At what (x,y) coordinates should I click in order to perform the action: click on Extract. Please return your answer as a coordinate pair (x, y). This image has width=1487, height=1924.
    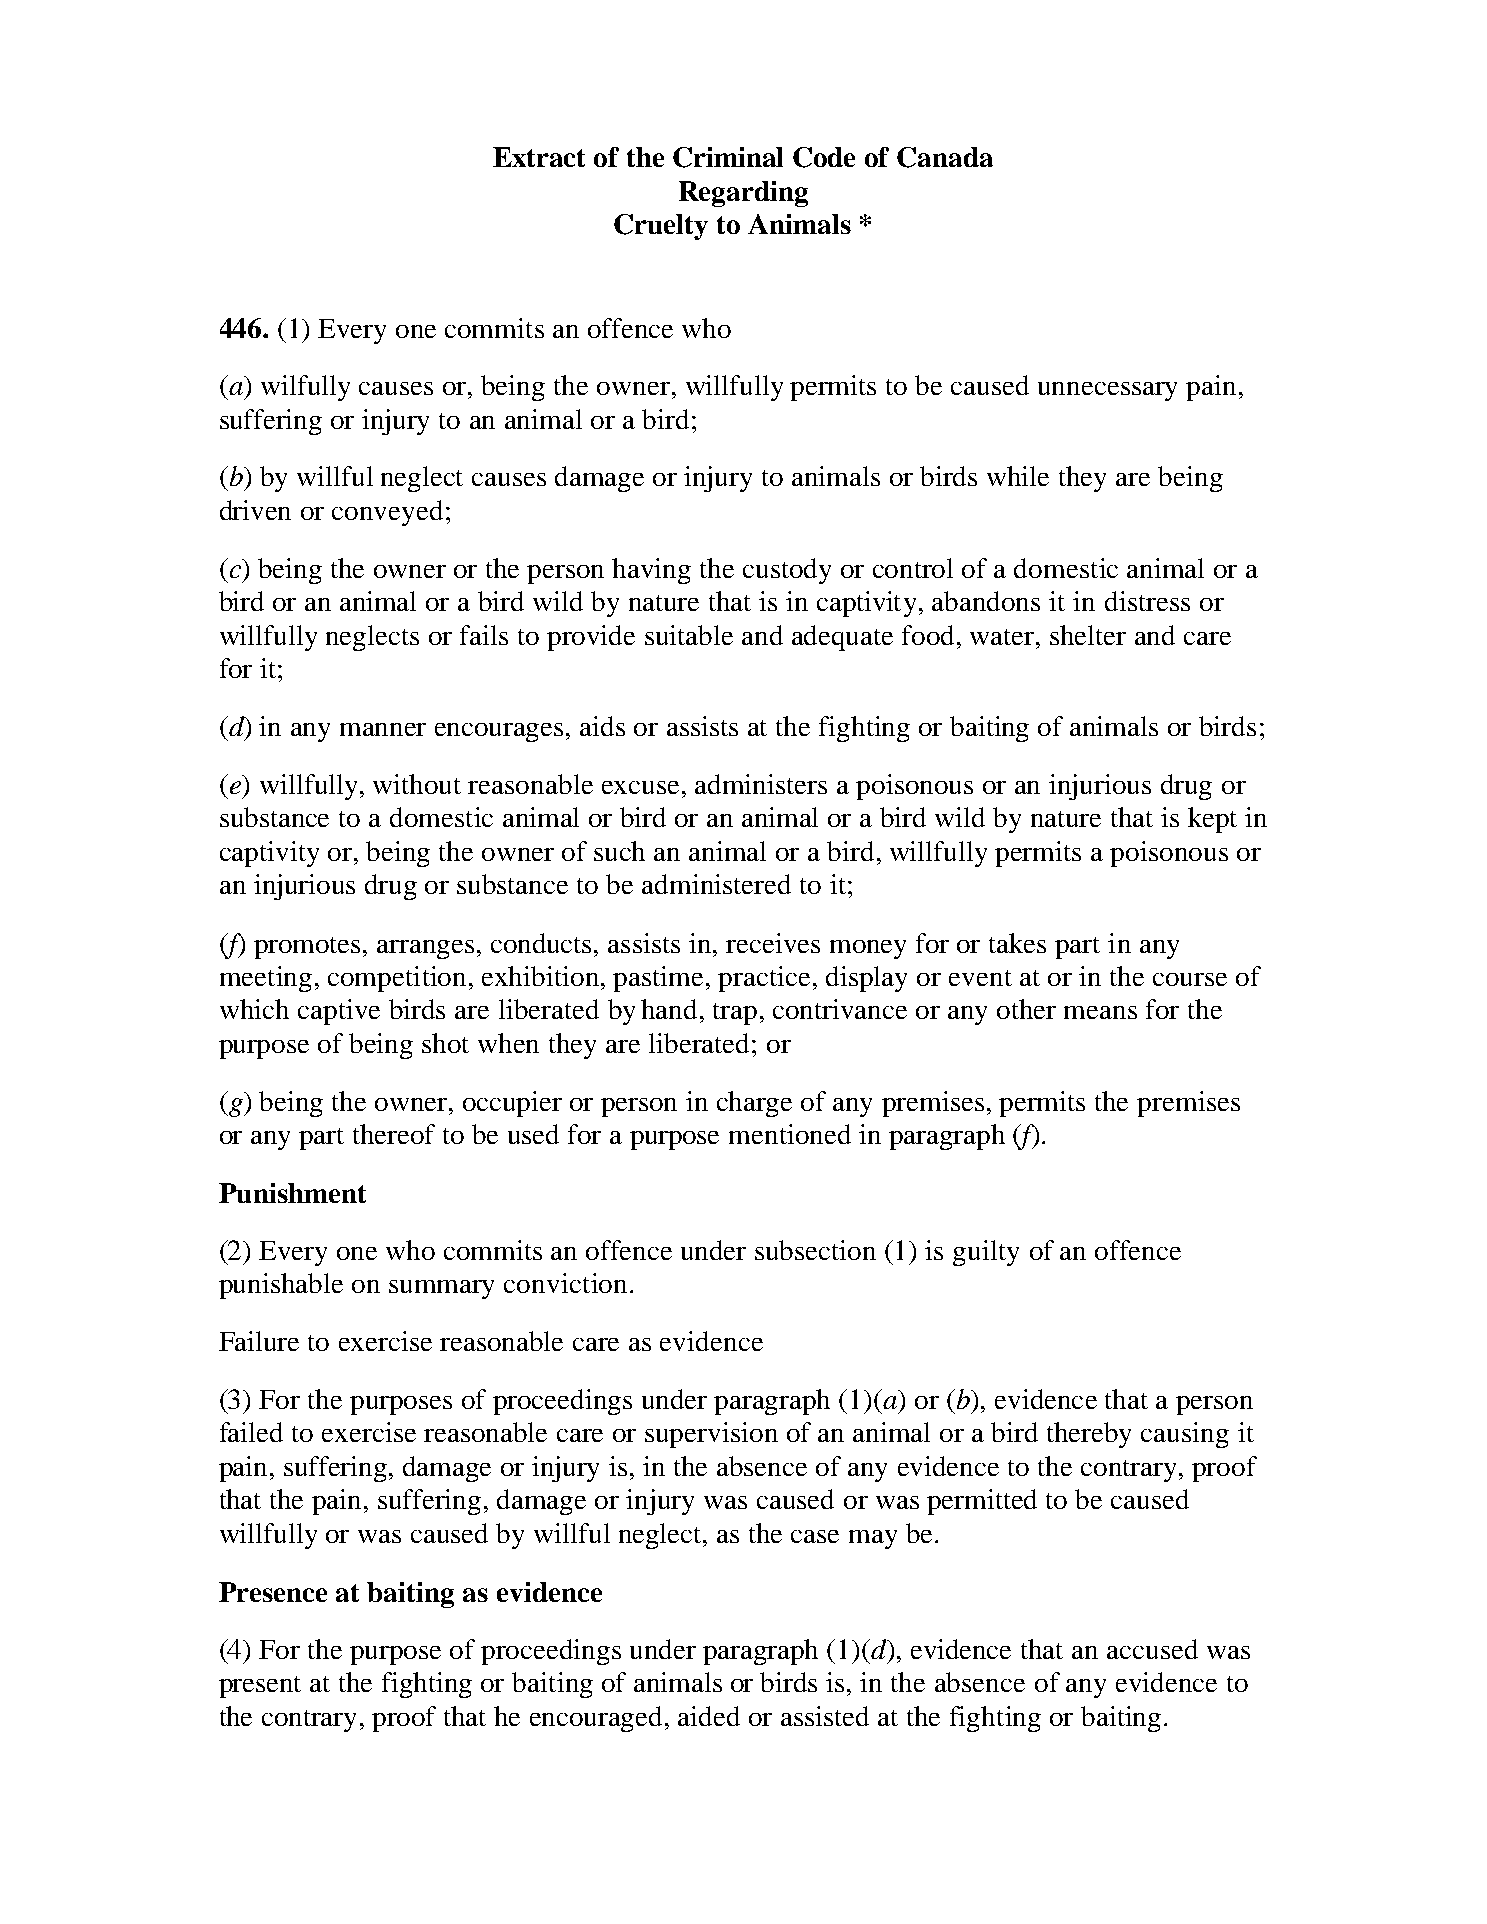
    Looking at the image, I should click on (539, 157).
